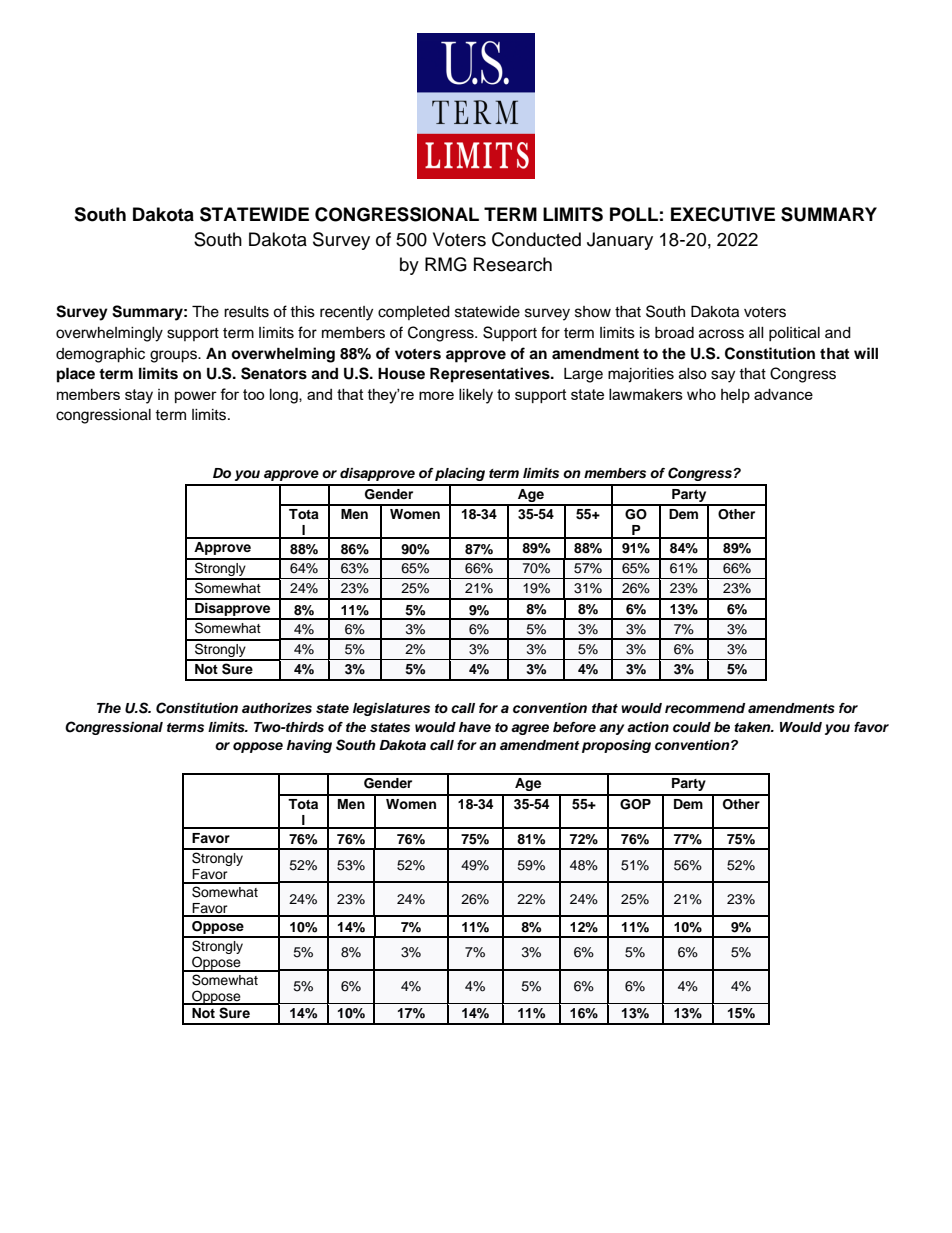  What do you see at coordinates (735, 396) in the document?
I see `help` at bounding box center [735, 396].
